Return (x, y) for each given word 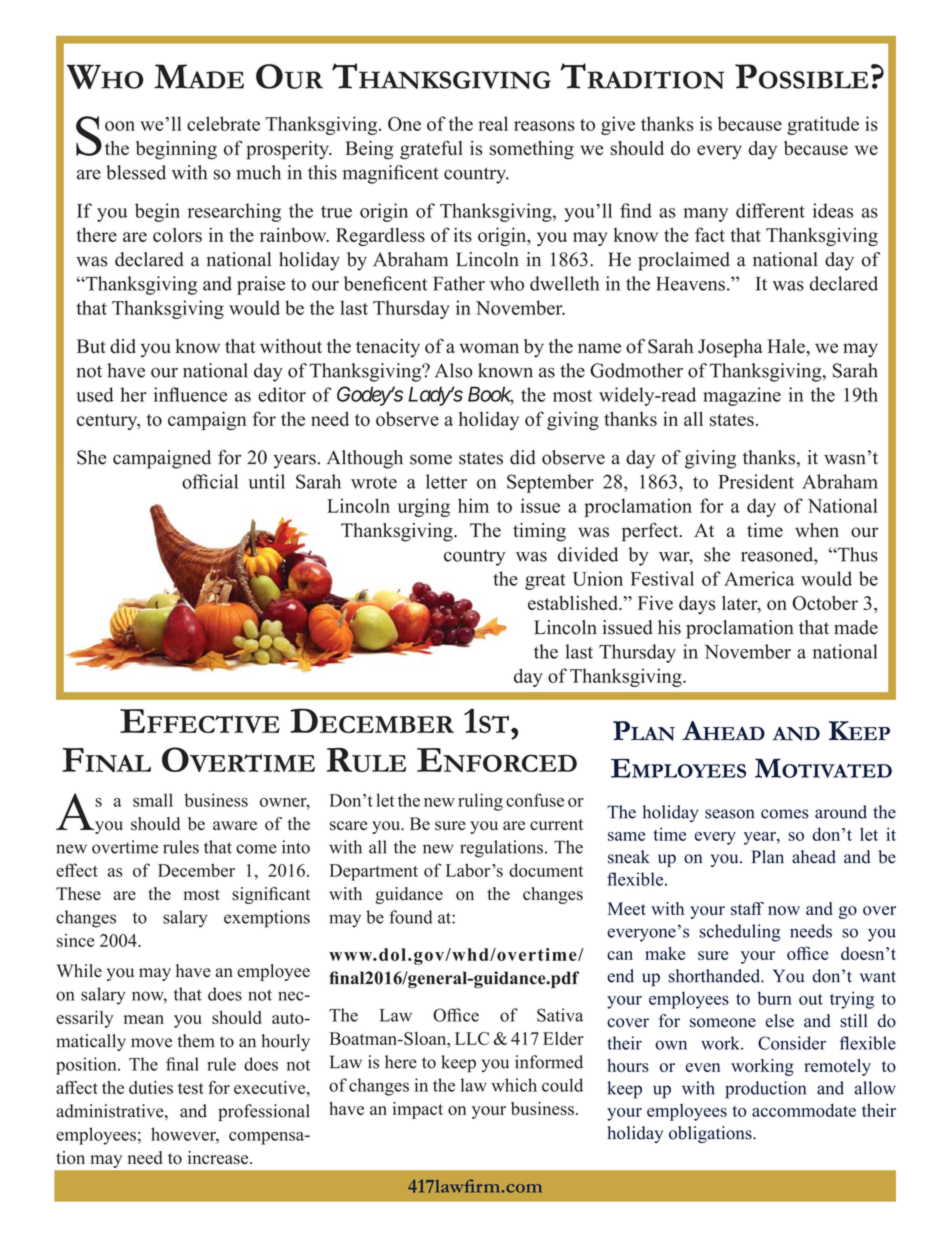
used (95, 394)
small (153, 800)
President (756, 481)
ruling (480, 802)
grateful (431, 150)
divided (588, 554)
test (191, 1088)
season (729, 814)
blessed (136, 172)
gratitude (823, 125)
